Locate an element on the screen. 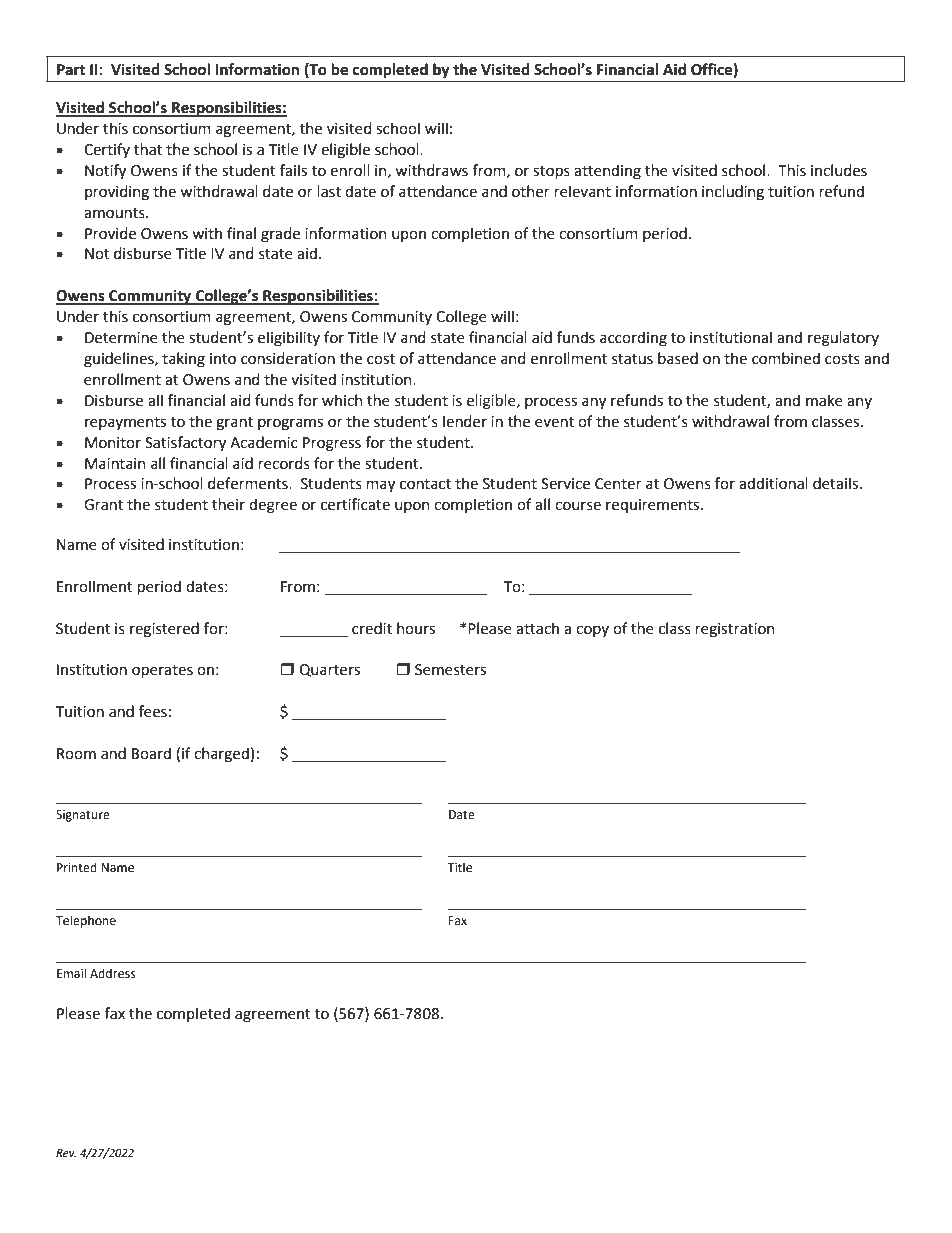 The image size is (952, 1233). registered is located at coordinates (164, 630).
